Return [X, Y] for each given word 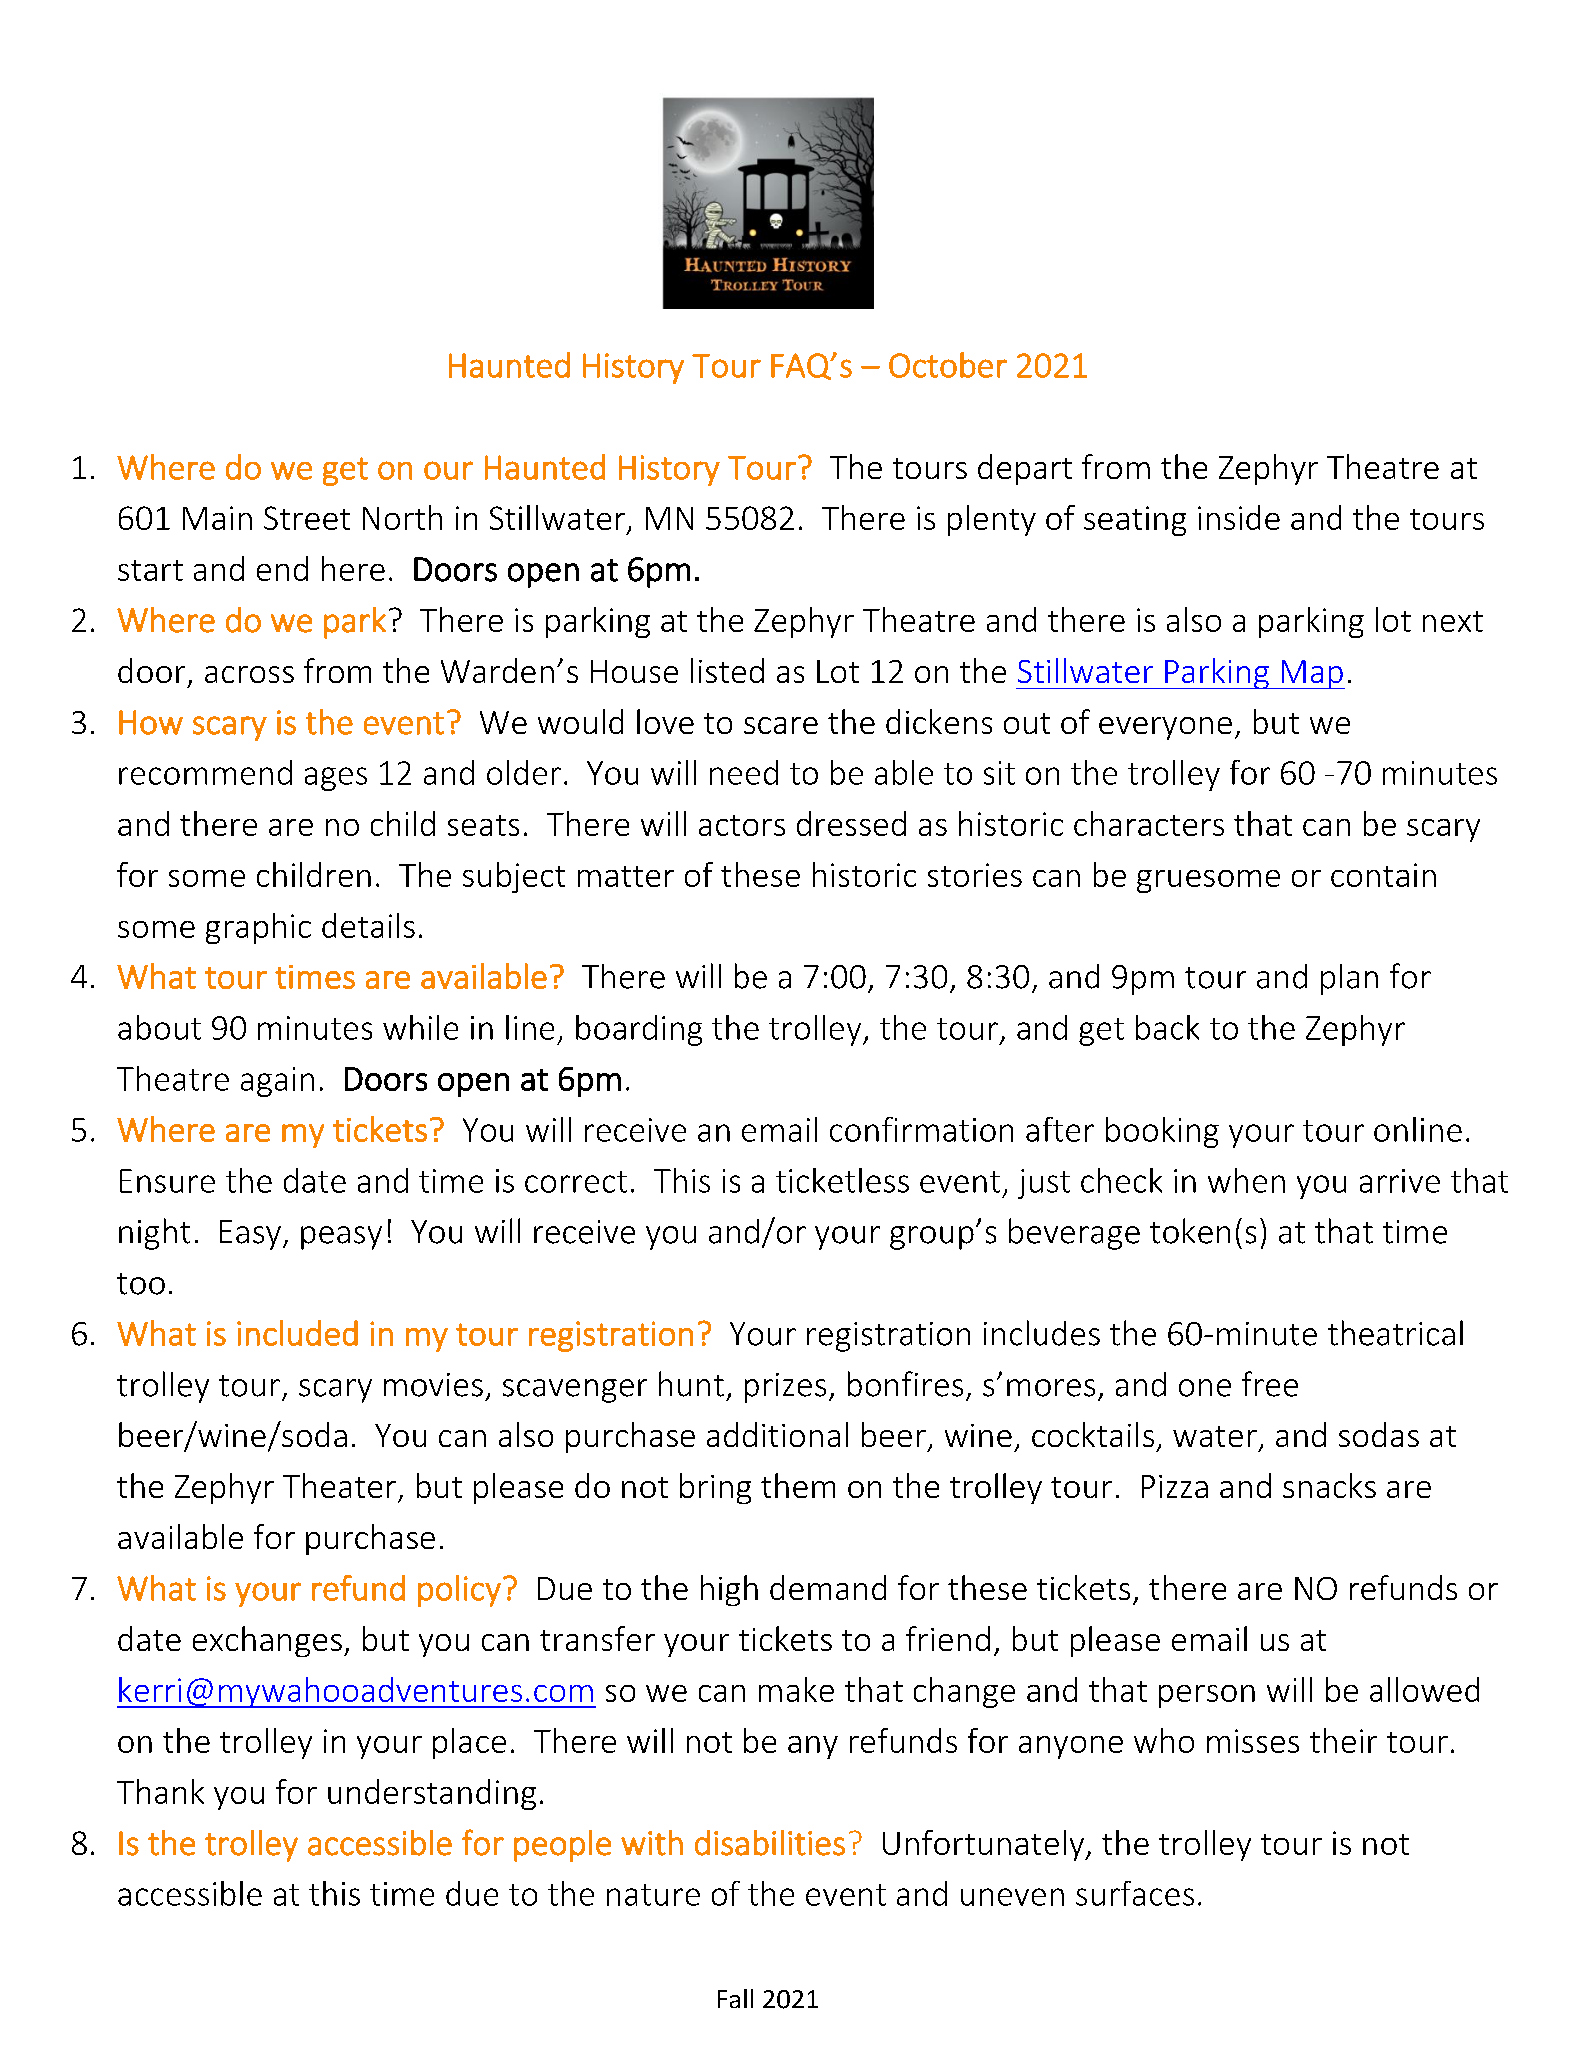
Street [307, 518]
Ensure [167, 1181]
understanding [432, 1794]
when [1246, 1180]
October [948, 365]
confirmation [921, 1129]
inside [1239, 517]
